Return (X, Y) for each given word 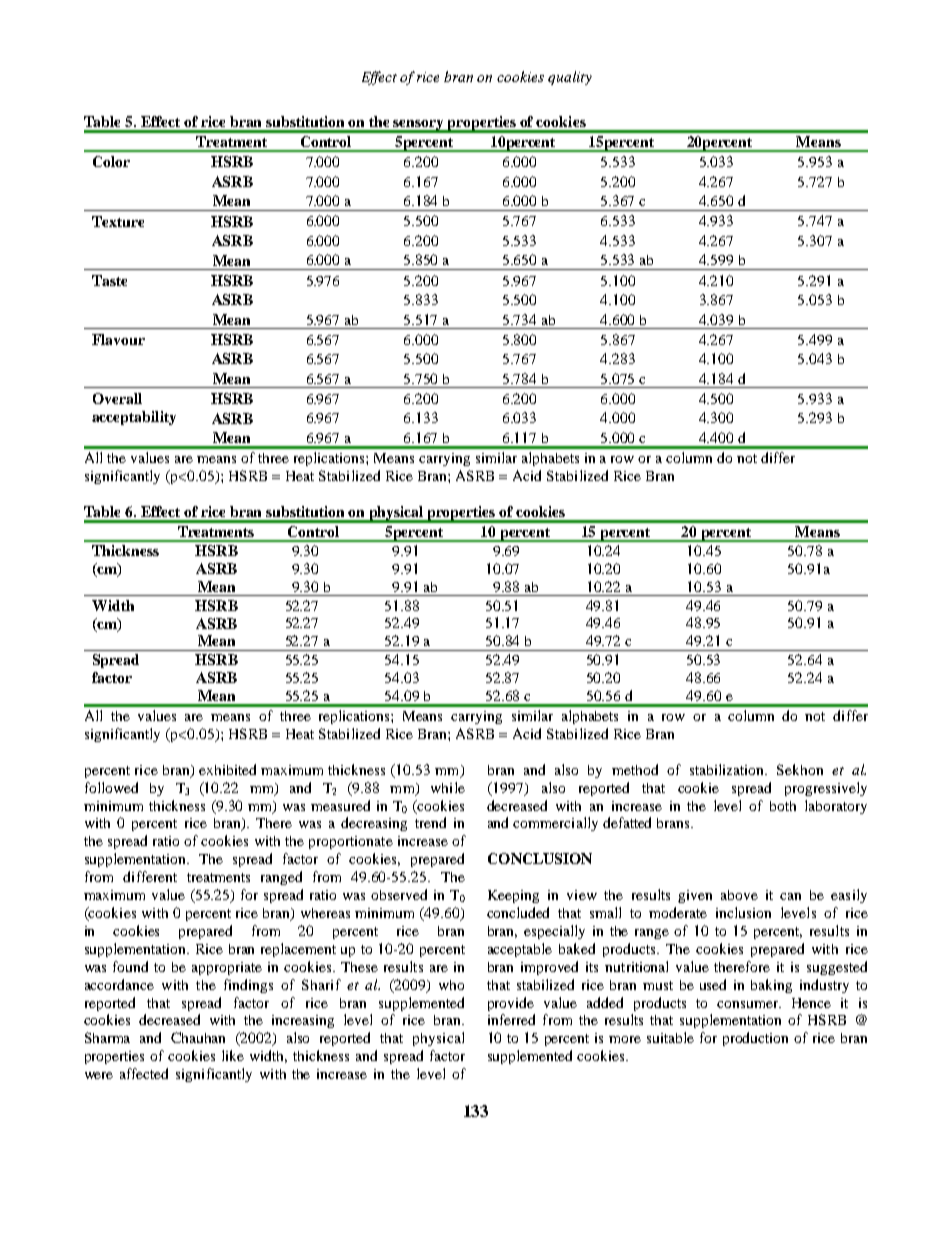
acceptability (134, 418)
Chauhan (198, 1037)
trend (430, 822)
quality (570, 78)
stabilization (728, 769)
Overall (117, 398)
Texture (118, 221)
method (635, 769)
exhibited (227, 769)
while (448, 787)
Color (111, 161)
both (783, 806)
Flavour (118, 339)
